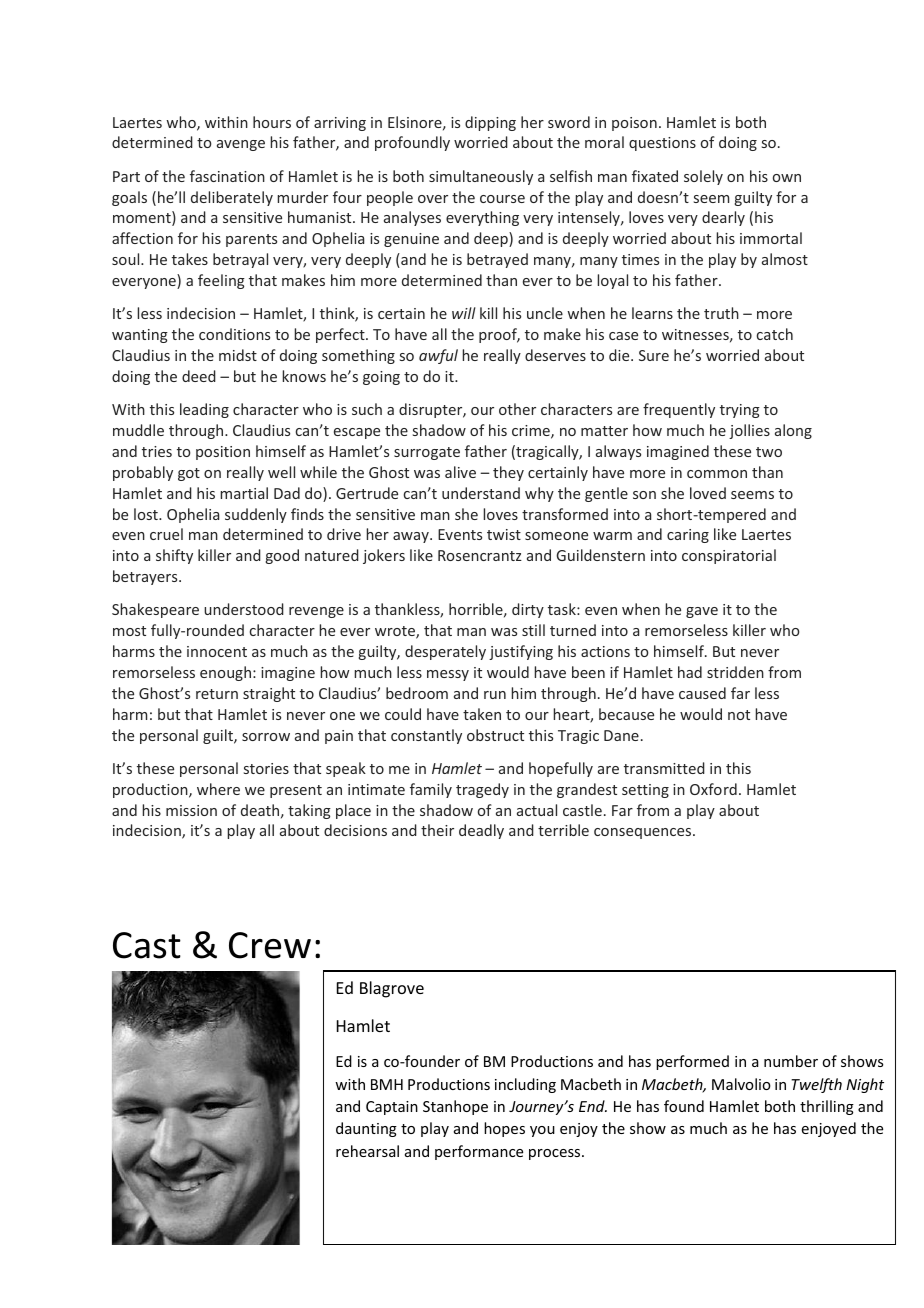 The image size is (924, 1308). I want to click on trying, so click(740, 411).
